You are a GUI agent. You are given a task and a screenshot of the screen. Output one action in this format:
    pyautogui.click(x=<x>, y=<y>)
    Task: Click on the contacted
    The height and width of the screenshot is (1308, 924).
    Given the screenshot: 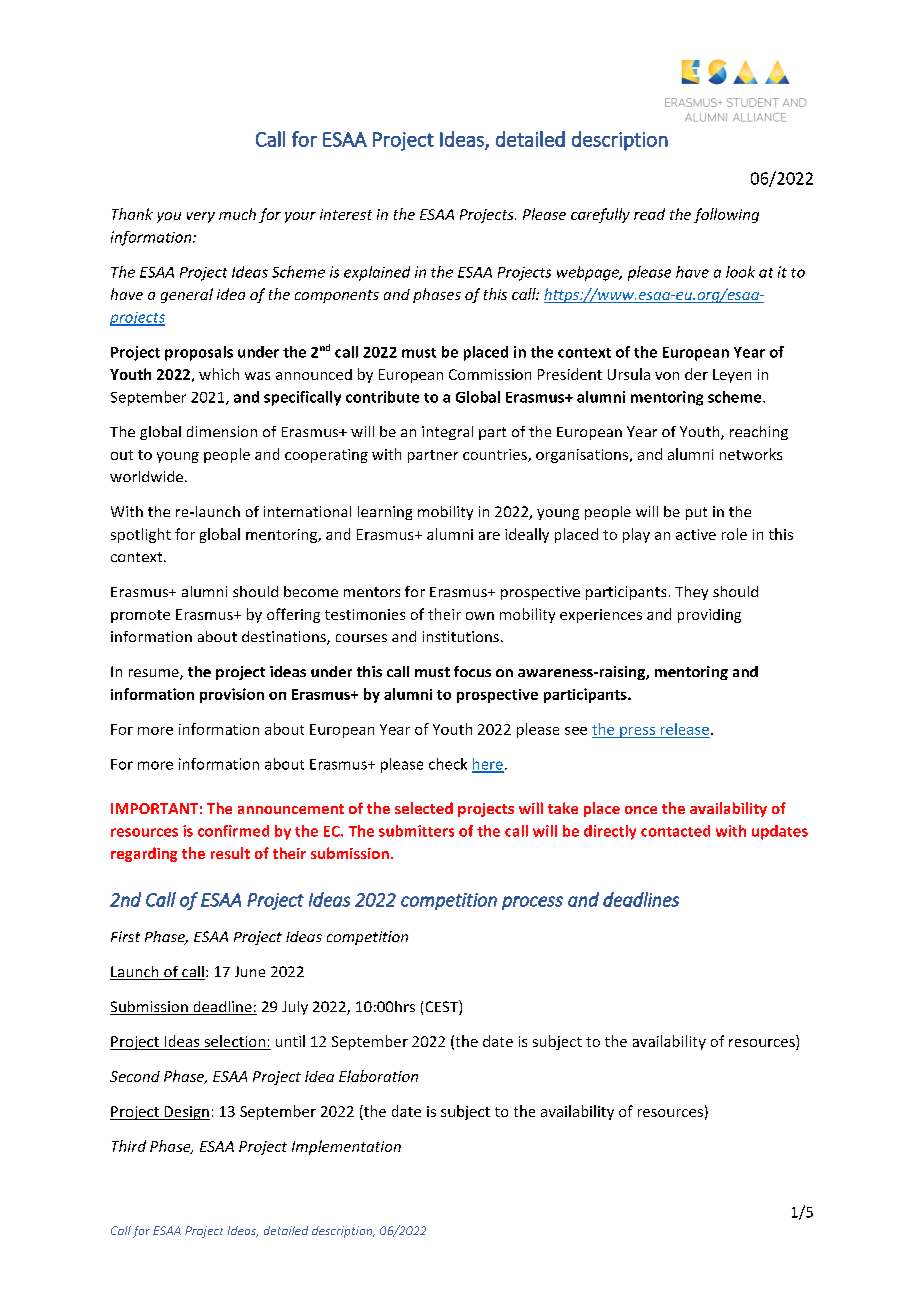 What is the action you would take?
    pyautogui.click(x=675, y=831)
